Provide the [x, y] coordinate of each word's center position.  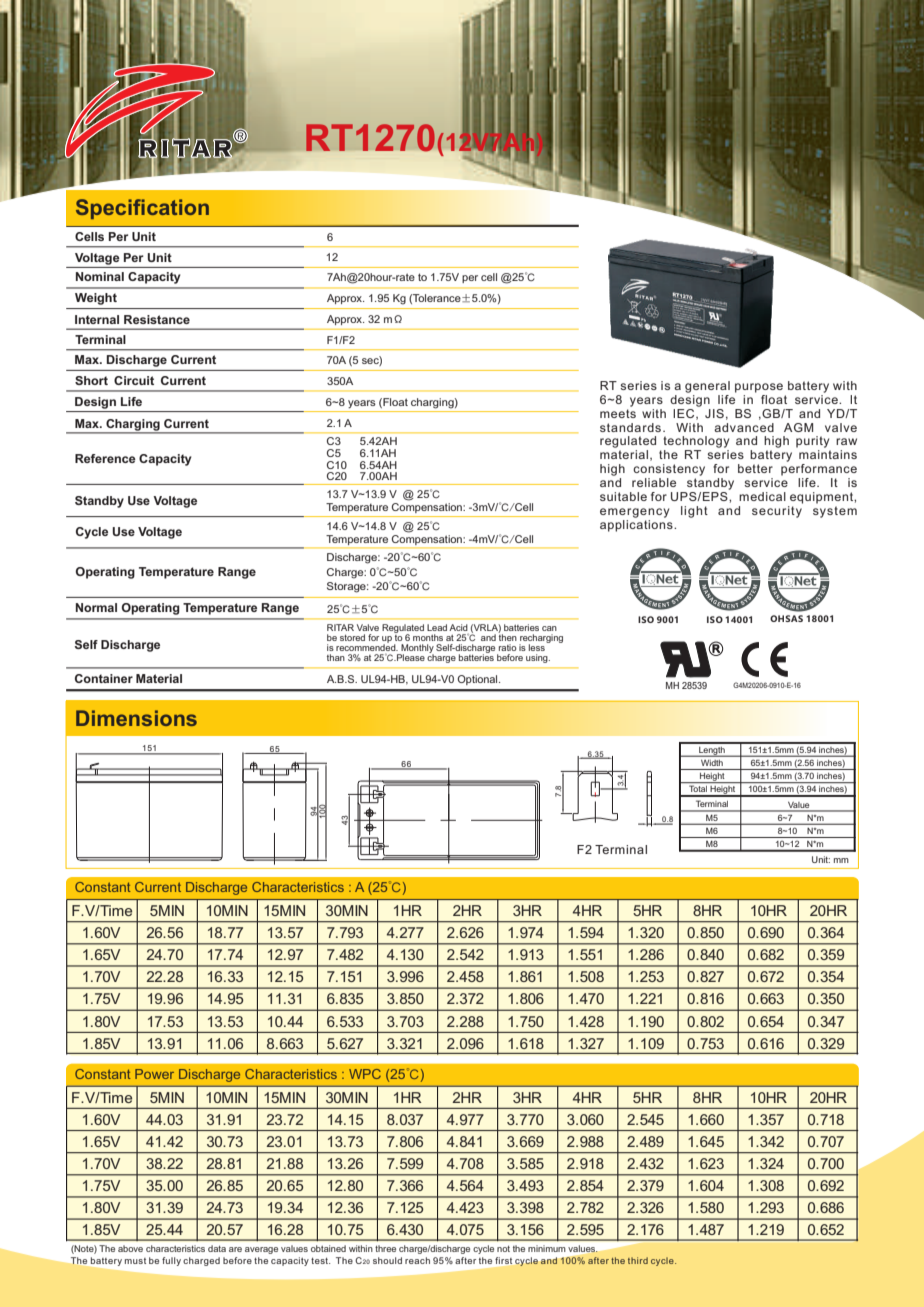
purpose [759, 388]
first [503, 1260]
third [638, 1260]
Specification [142, 209]
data [217, 1248]
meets [618, 412]
